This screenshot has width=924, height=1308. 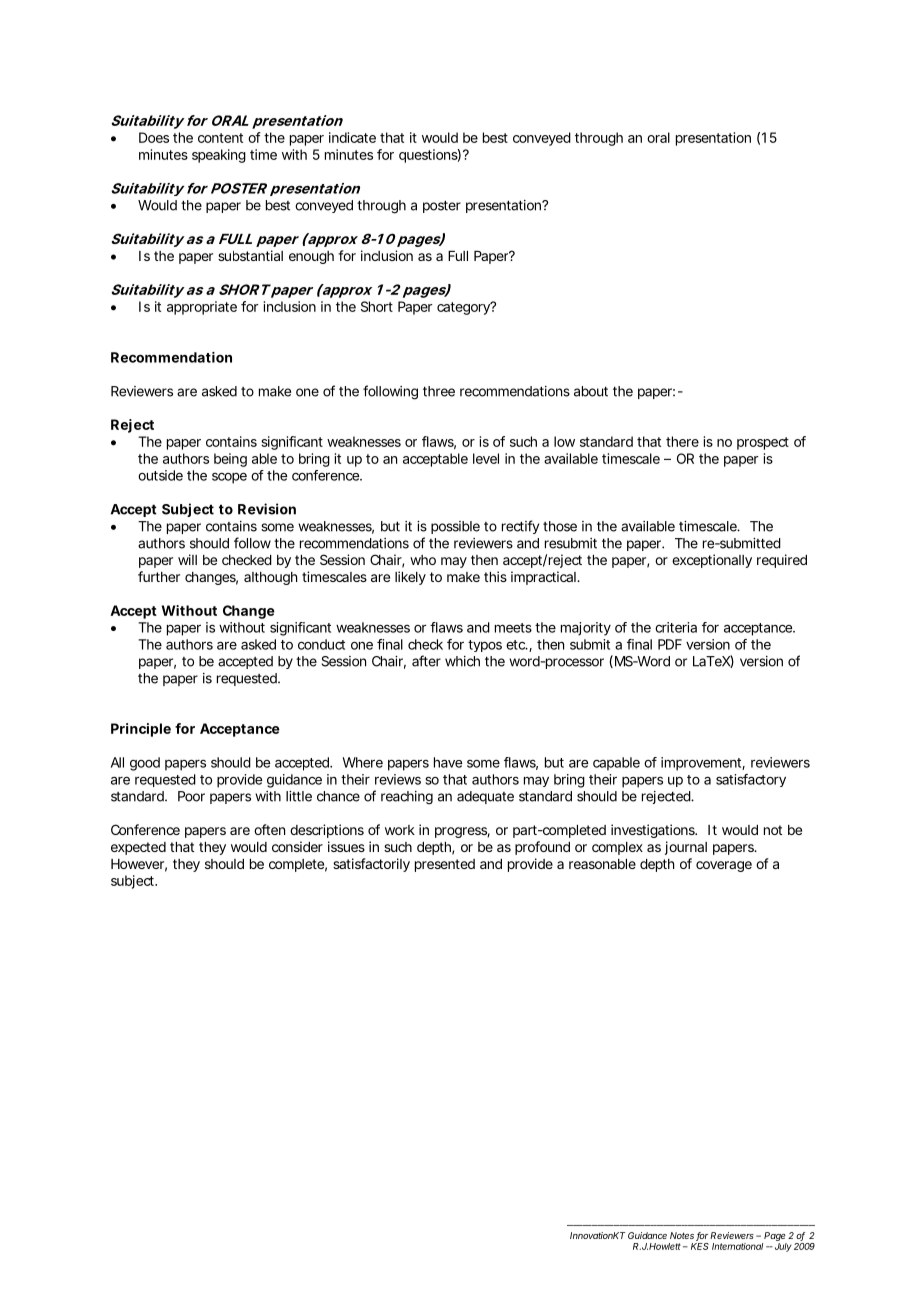 I want to click on indicate, so click(x=352, y=137).
